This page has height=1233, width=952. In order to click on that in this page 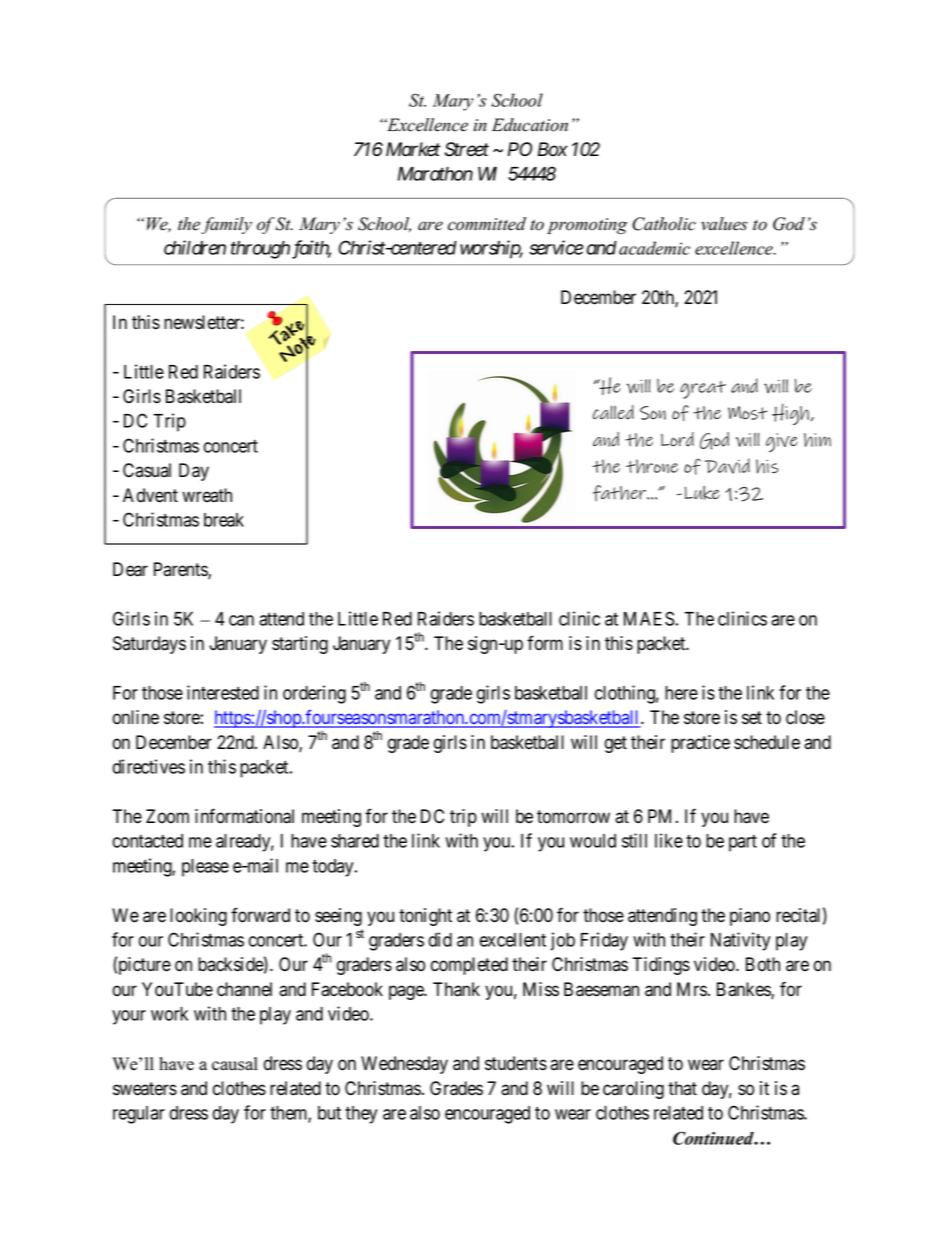, I will do `click(682, 1088)`.
